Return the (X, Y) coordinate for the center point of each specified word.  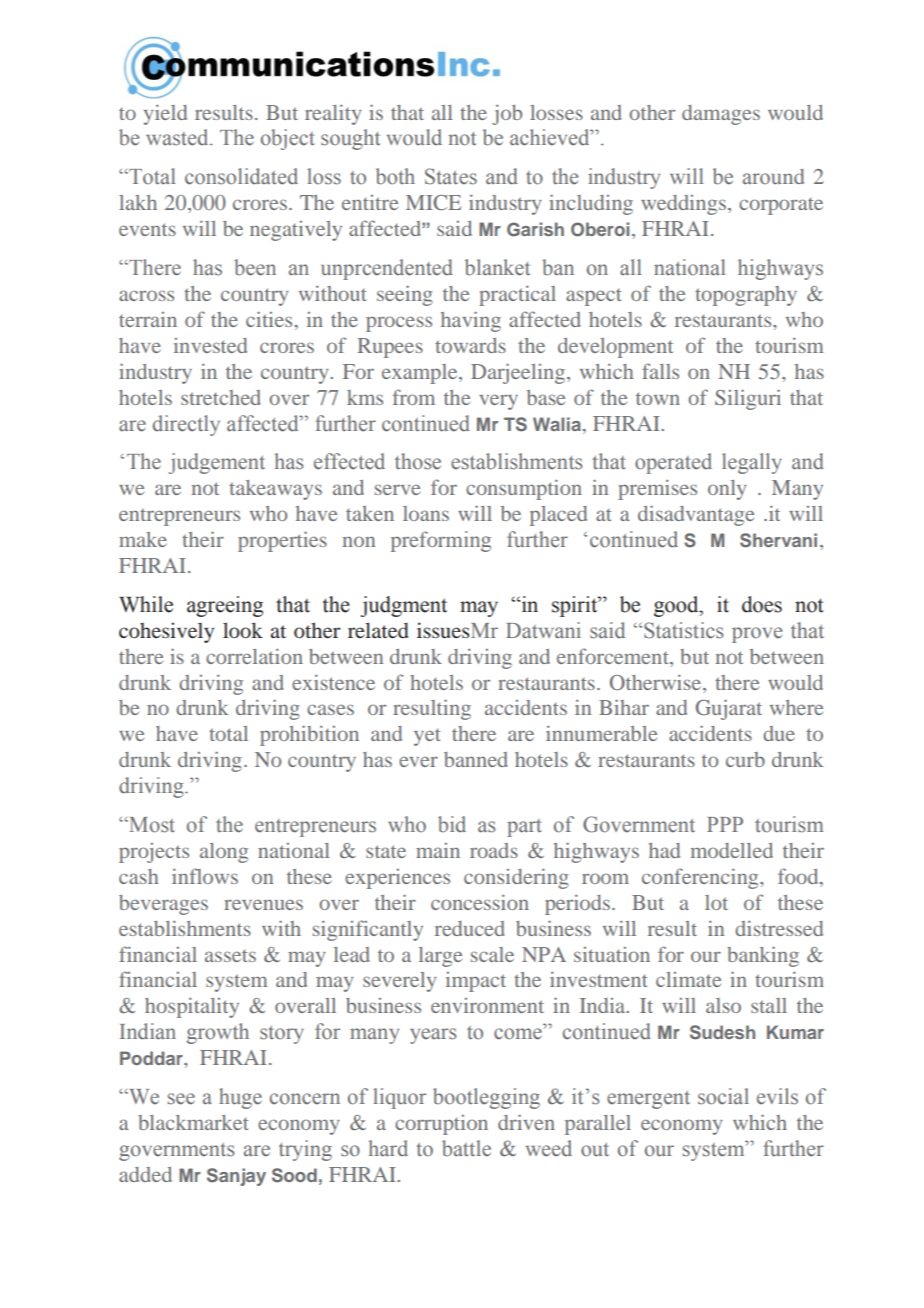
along (224, 853)
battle (466, 1148)
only (727, 490)
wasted (178, 137)
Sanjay (236, 1177)
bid (452, 824)
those (418, 461)
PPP (725, 824)
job (507, 115)
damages (721, 115)
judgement (217, 463)
